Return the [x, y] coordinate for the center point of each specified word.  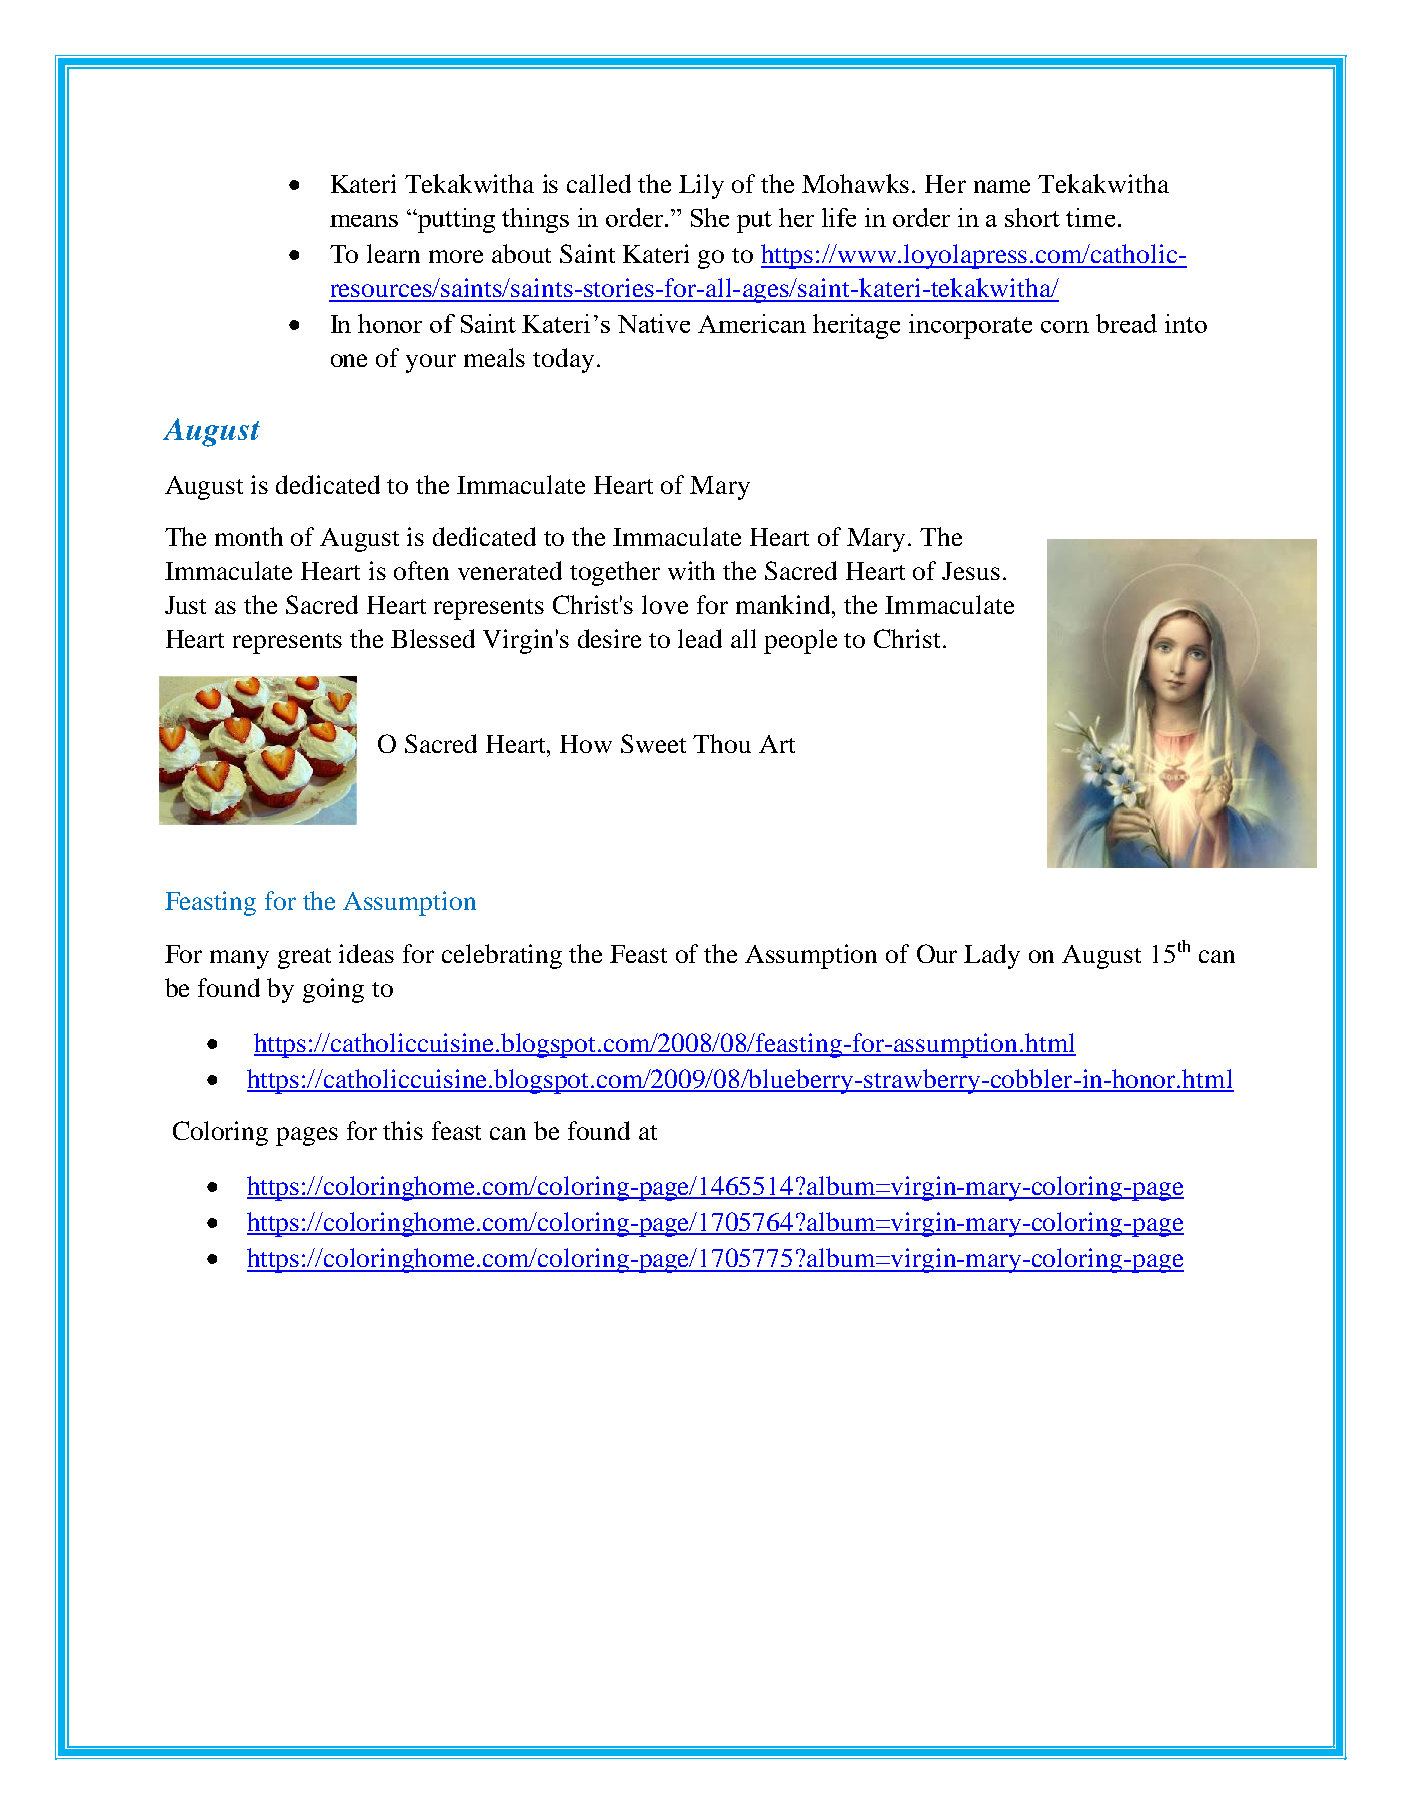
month [249, 536]
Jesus [971, 571]
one [349, 360]
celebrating [502, 956]
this [403, 1130]
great [304, 958]
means [364, 221]
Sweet [653, 743]
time [1090, 217]
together [615, 573]
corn [1065, 327]
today [563, 360]
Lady [992, 956]
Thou [722, 743]
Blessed [433, 638]
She [710, 217]
